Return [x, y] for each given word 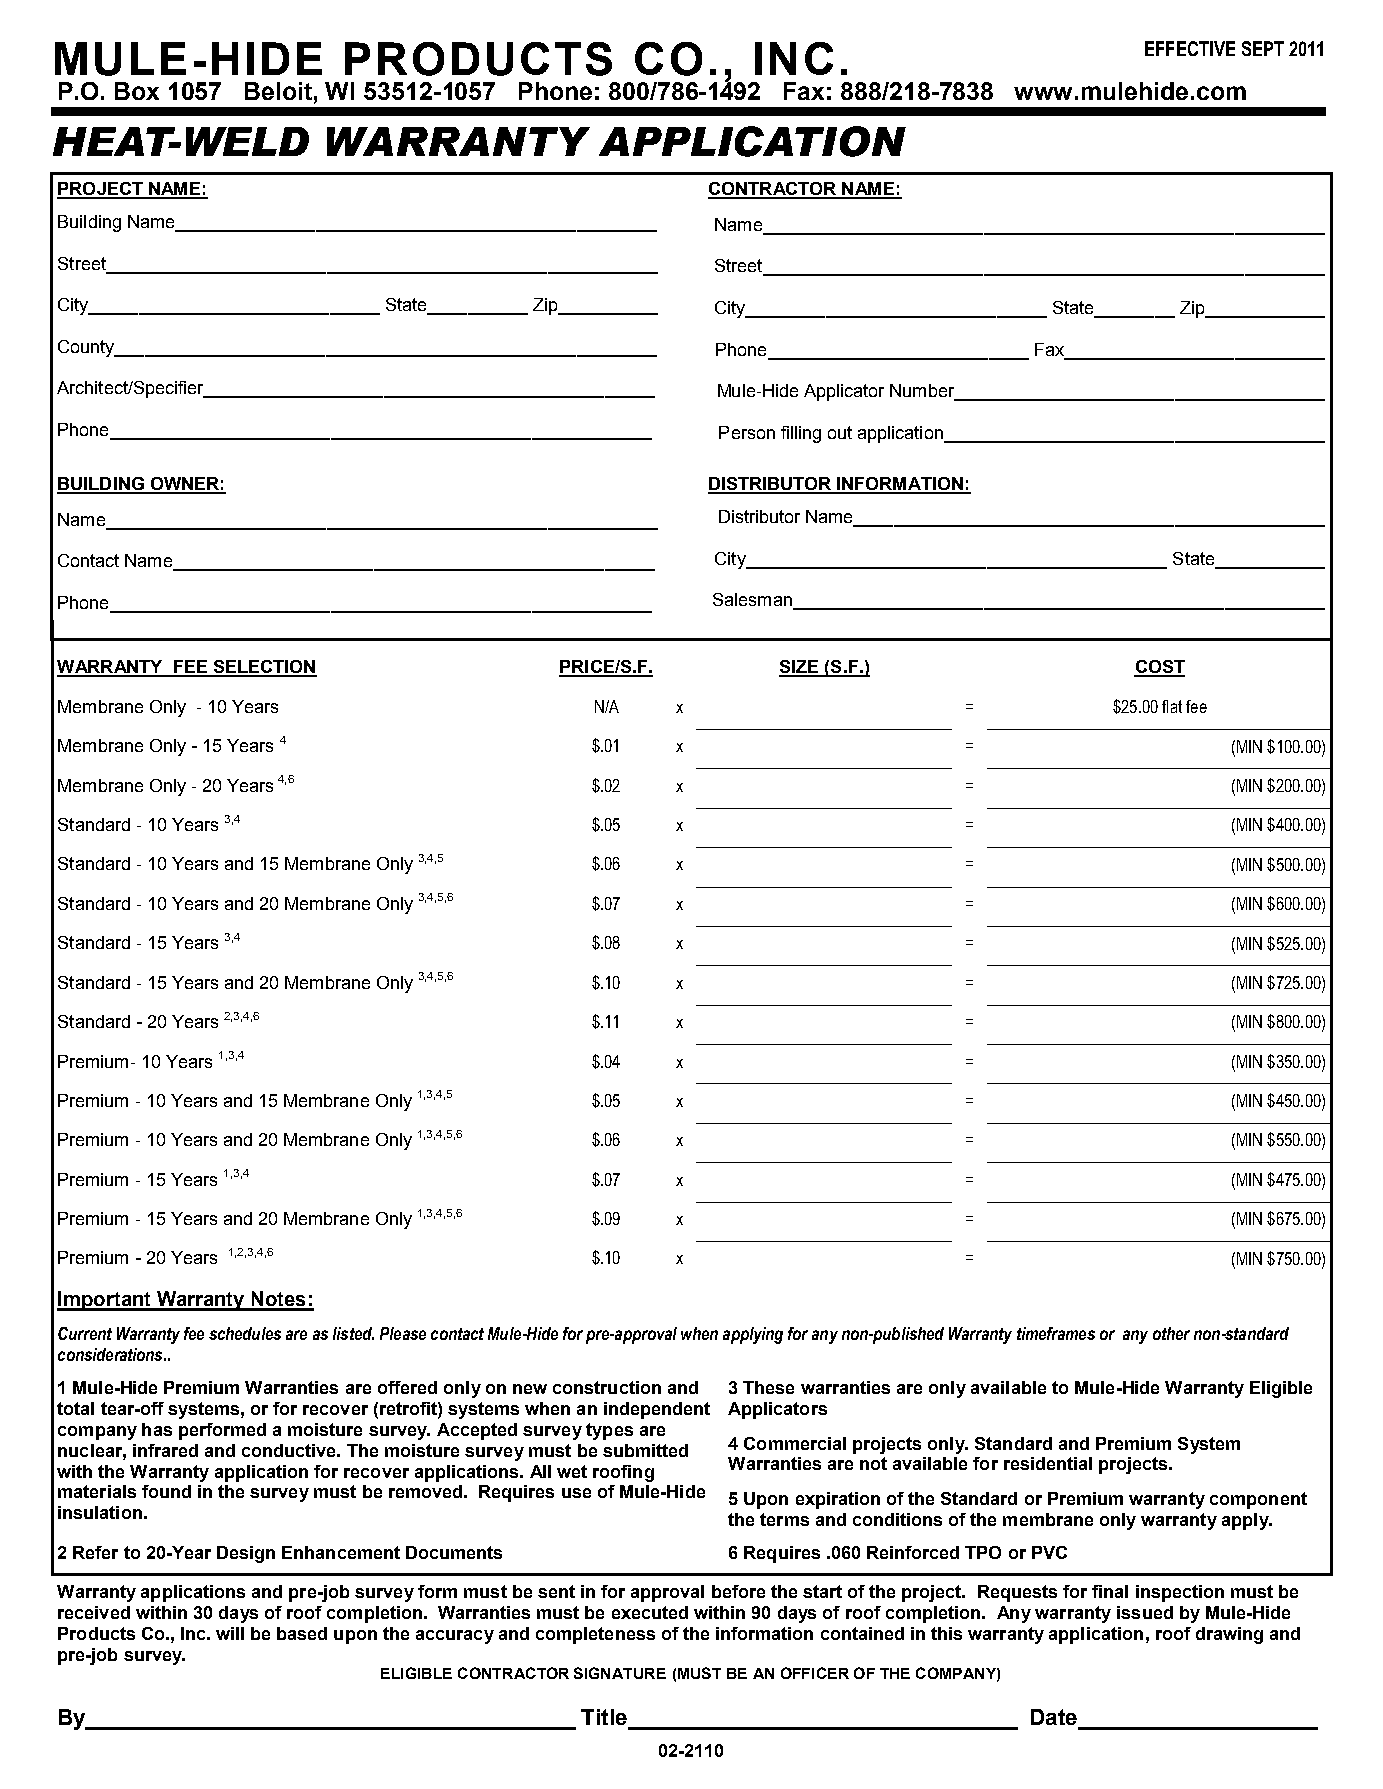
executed [650, 1612]
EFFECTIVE [1190, 48]
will [230, 1633]
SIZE [800, 668]
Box [137, 91]
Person [747, 432]
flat [1172, 706]
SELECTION [264, 668]
